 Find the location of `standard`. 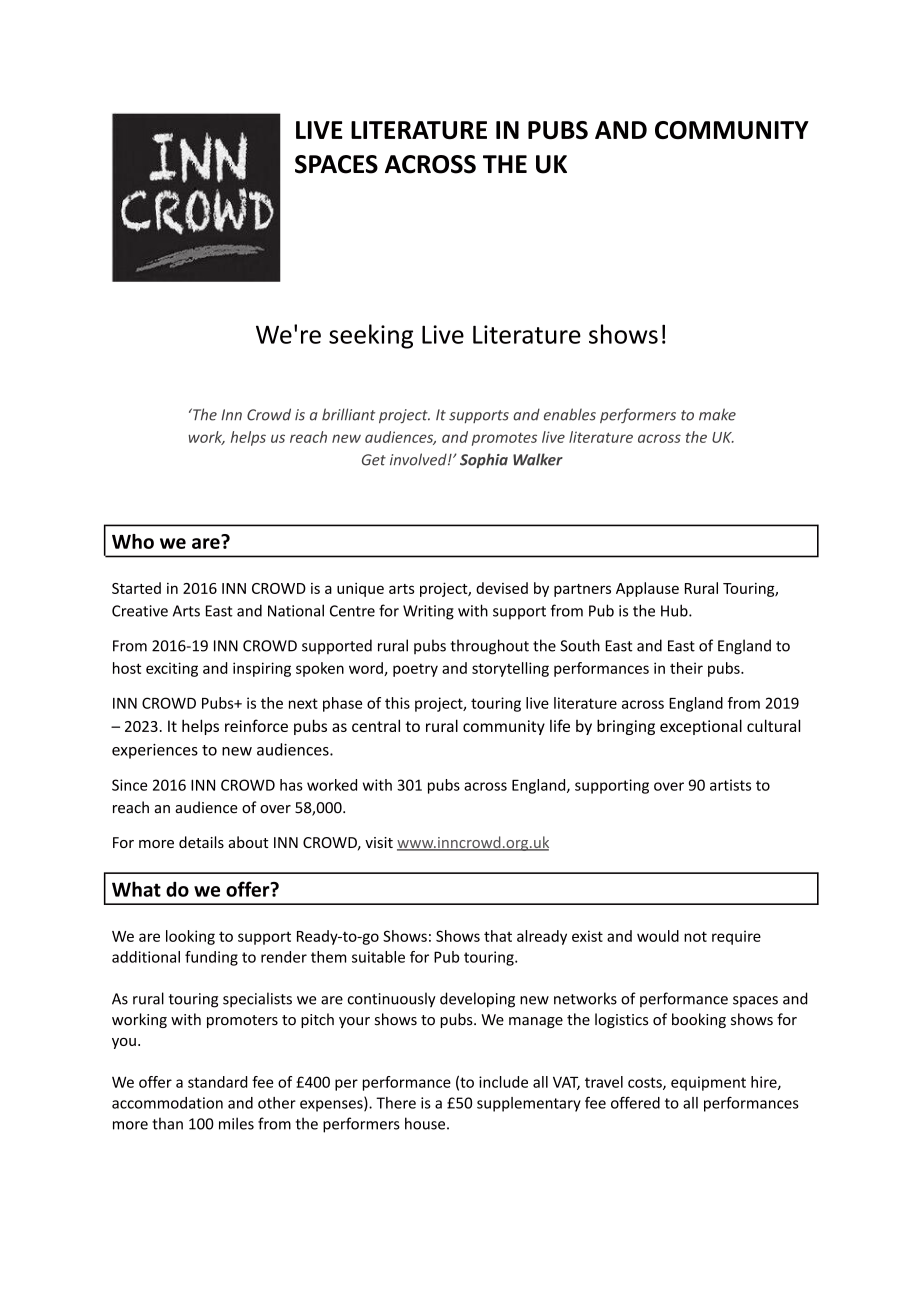

standard is located at coordinates (217, 1082).
